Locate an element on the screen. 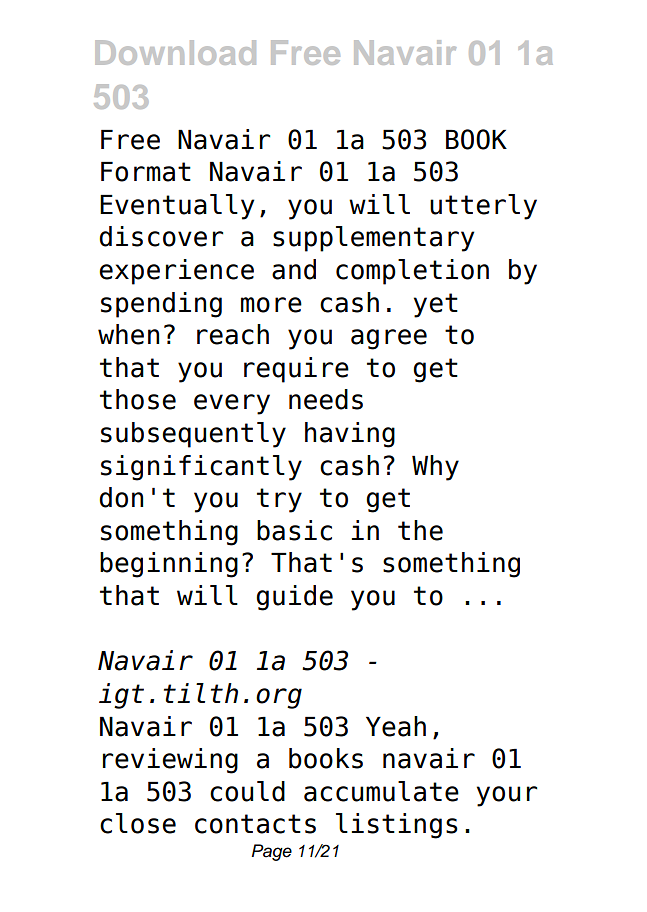 The width and height of the screenshot is (647, 912). your is located at coordinates (507, 796).
